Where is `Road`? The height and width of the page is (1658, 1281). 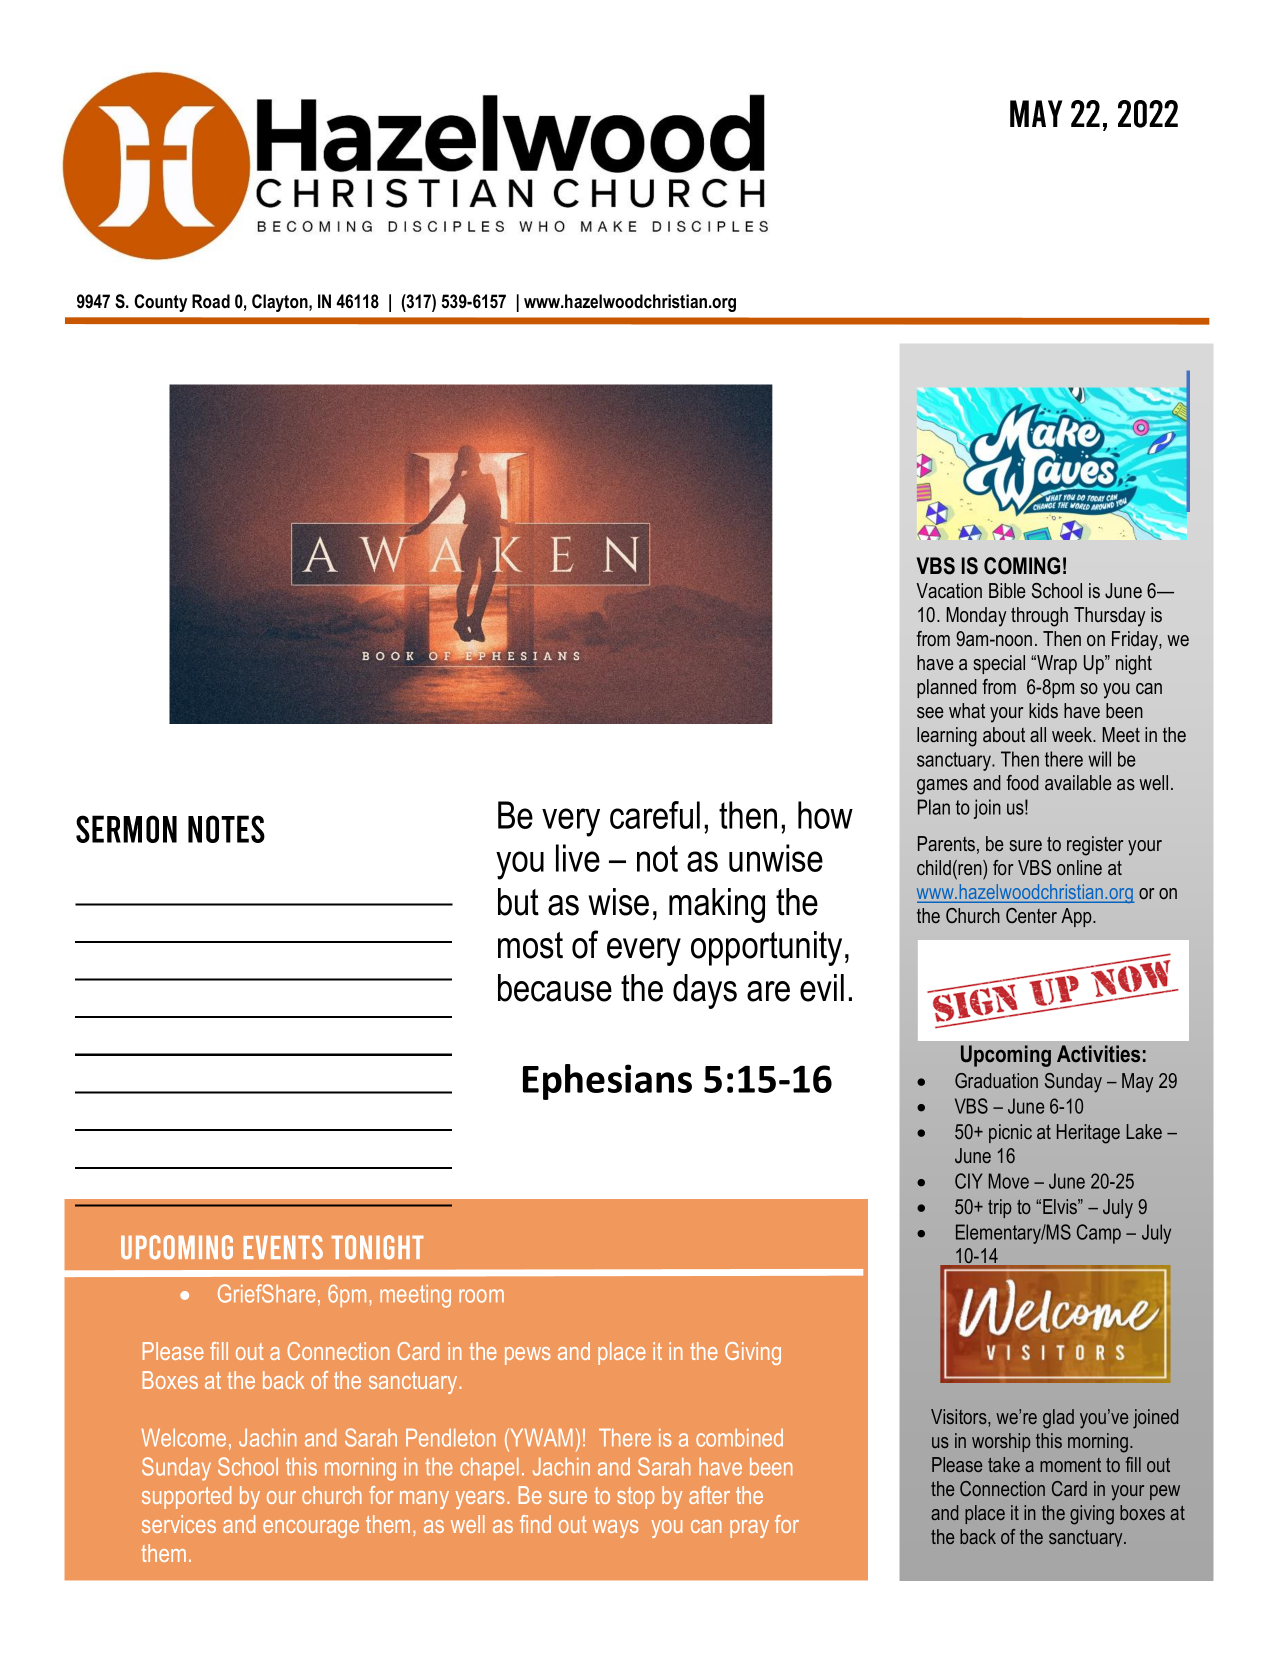 Road is located at coordinates (211, 301).
